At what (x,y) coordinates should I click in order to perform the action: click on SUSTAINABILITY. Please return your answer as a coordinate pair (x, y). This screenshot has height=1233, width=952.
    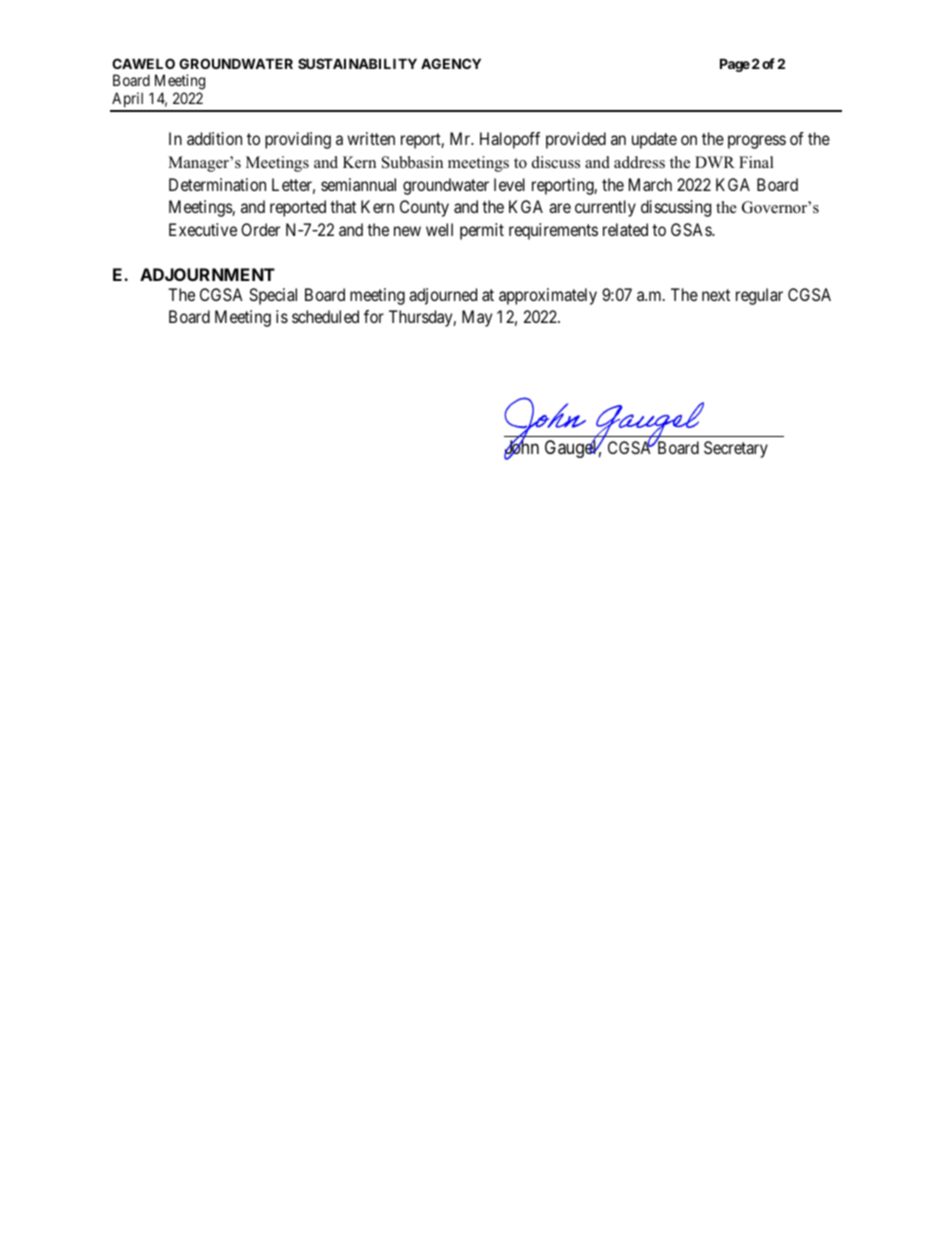
    Looking at the image, I should click on (357, 63).
